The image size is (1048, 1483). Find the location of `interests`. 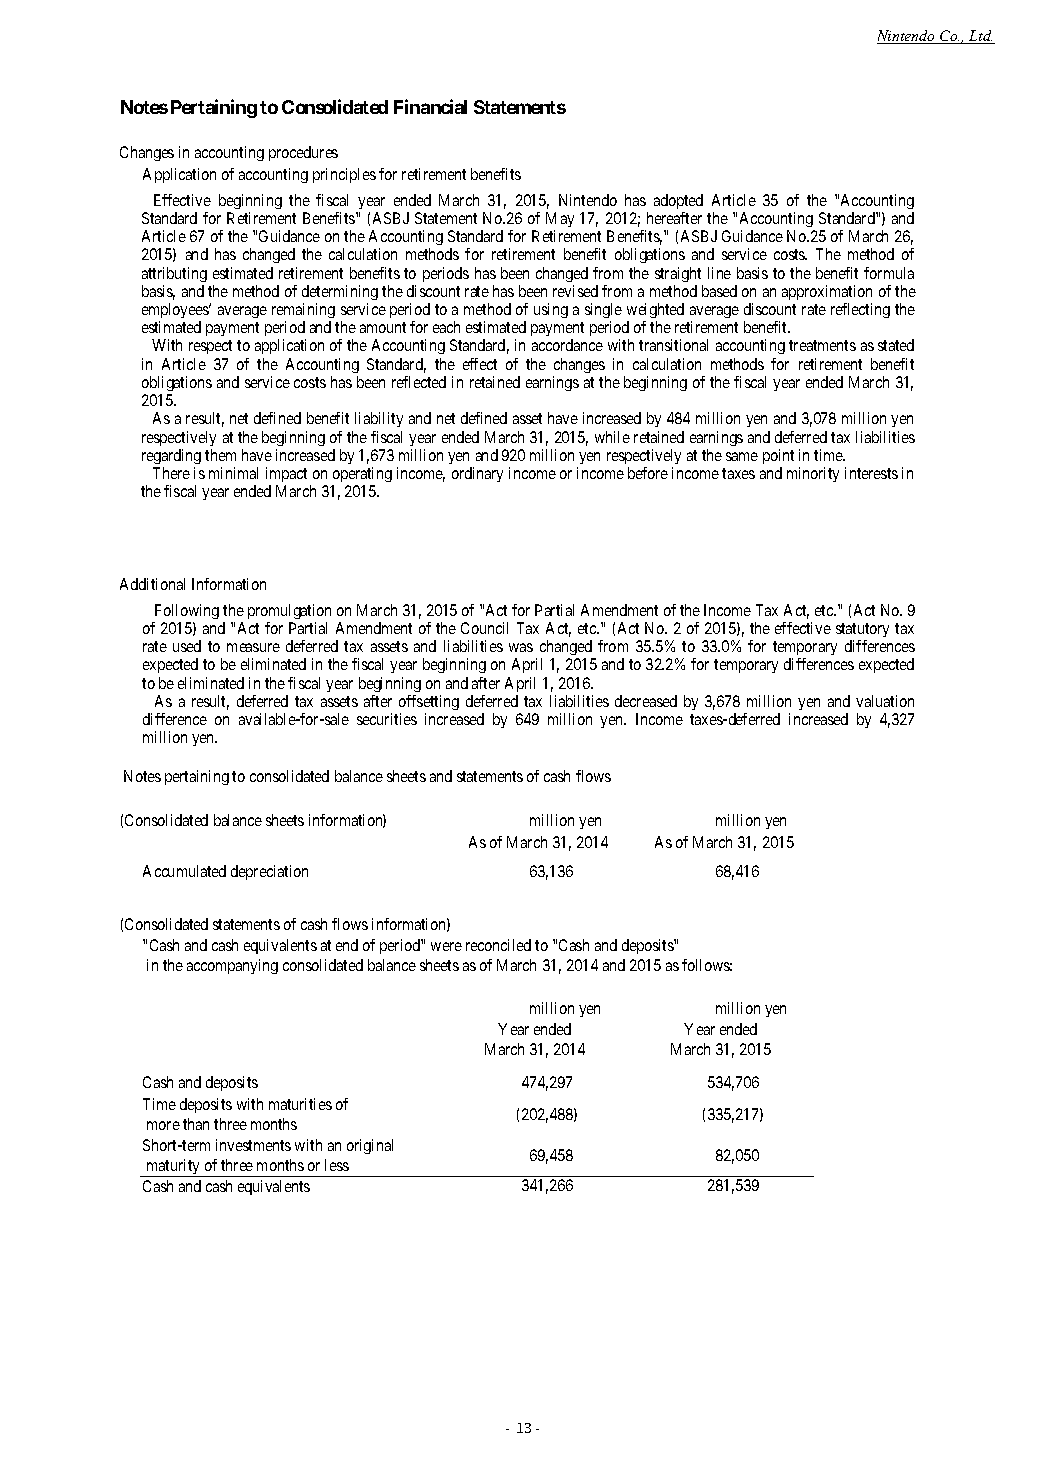

interests is located at coordinates (871, 473).
